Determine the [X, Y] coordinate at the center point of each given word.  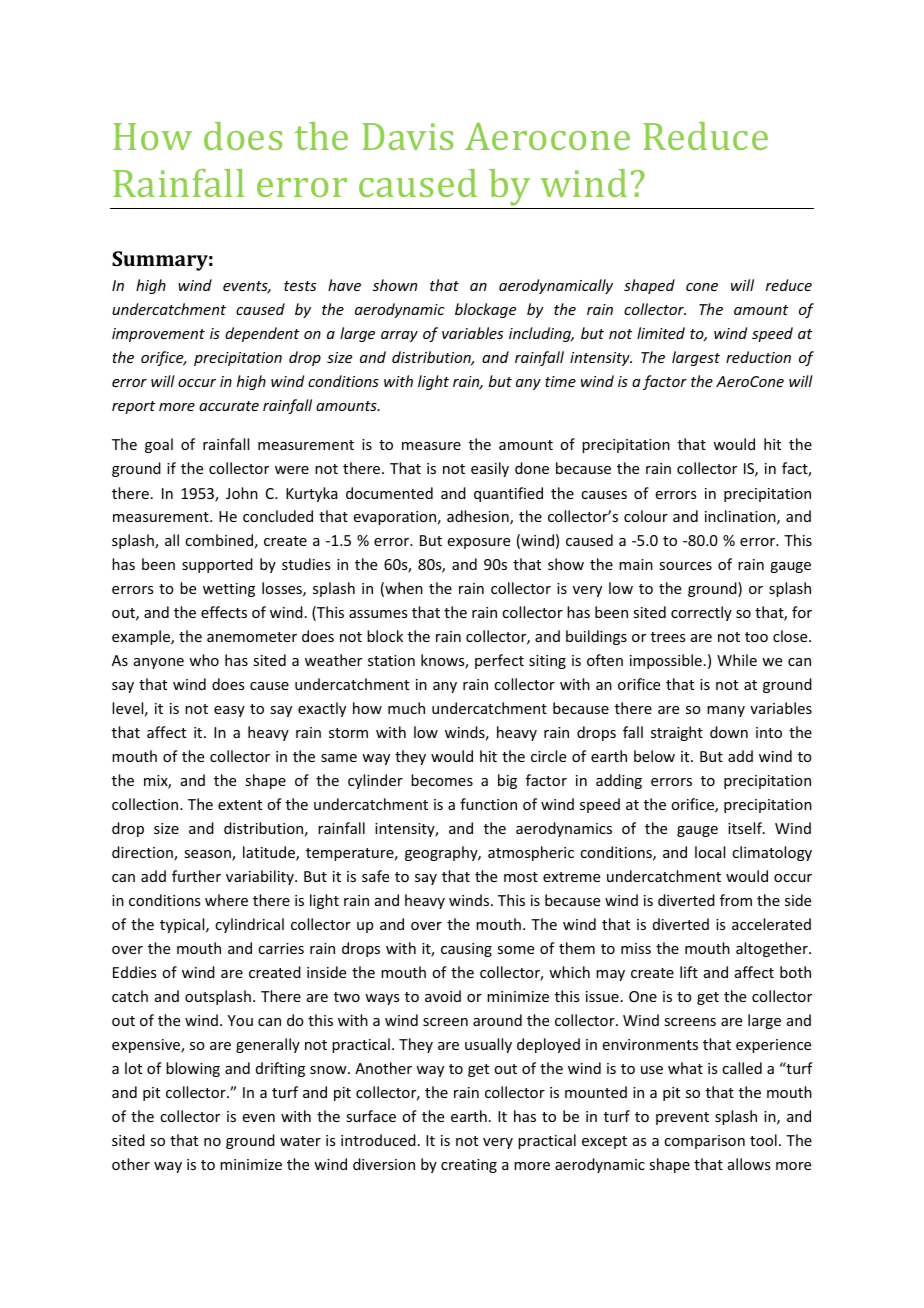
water [300, 1141]
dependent [262, 334]
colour [646, 516]
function [488, 804]
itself [746, 828]
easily [490, 469]
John [242, 493]
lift [689, 972]
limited [661, 333]
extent [240, 805]
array [399, 336]
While [737, 660]
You [240, 1020]
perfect [499, 661]
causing [466, 950]
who [204, 660]
